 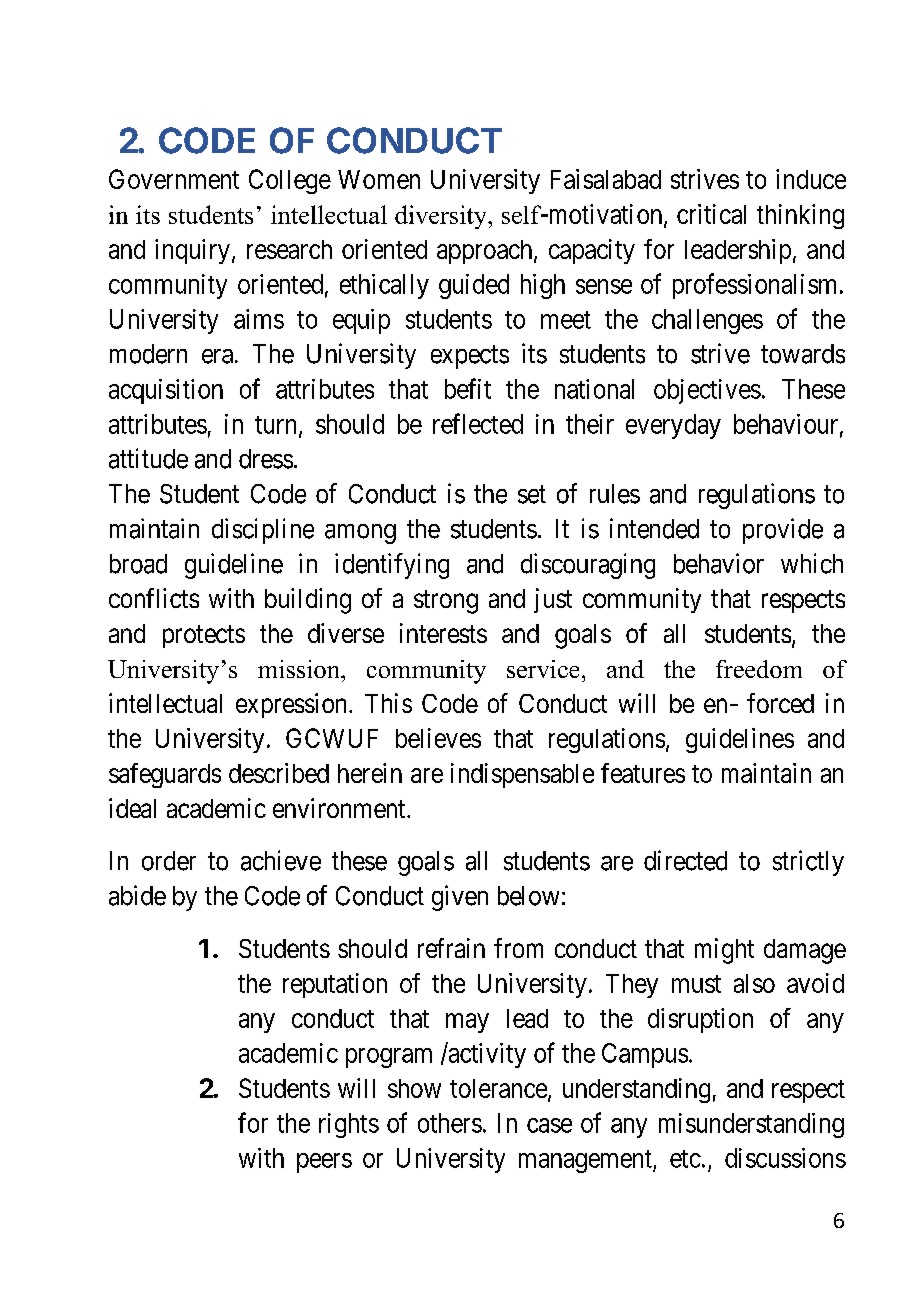 I want to click on freedom, so click(x=759, y=669).
